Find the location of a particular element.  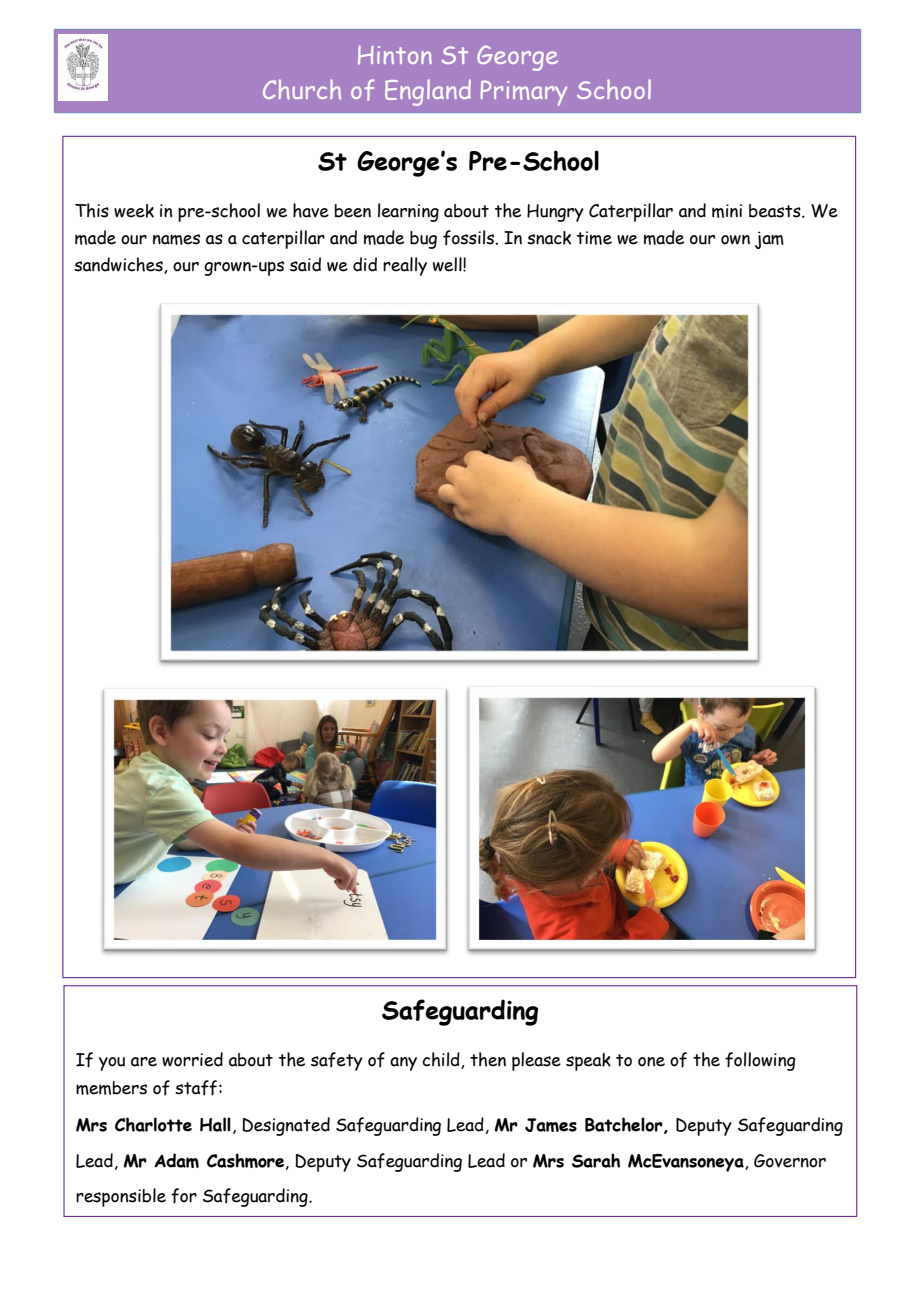

sandwiches is located at coordinates (119, 265).
